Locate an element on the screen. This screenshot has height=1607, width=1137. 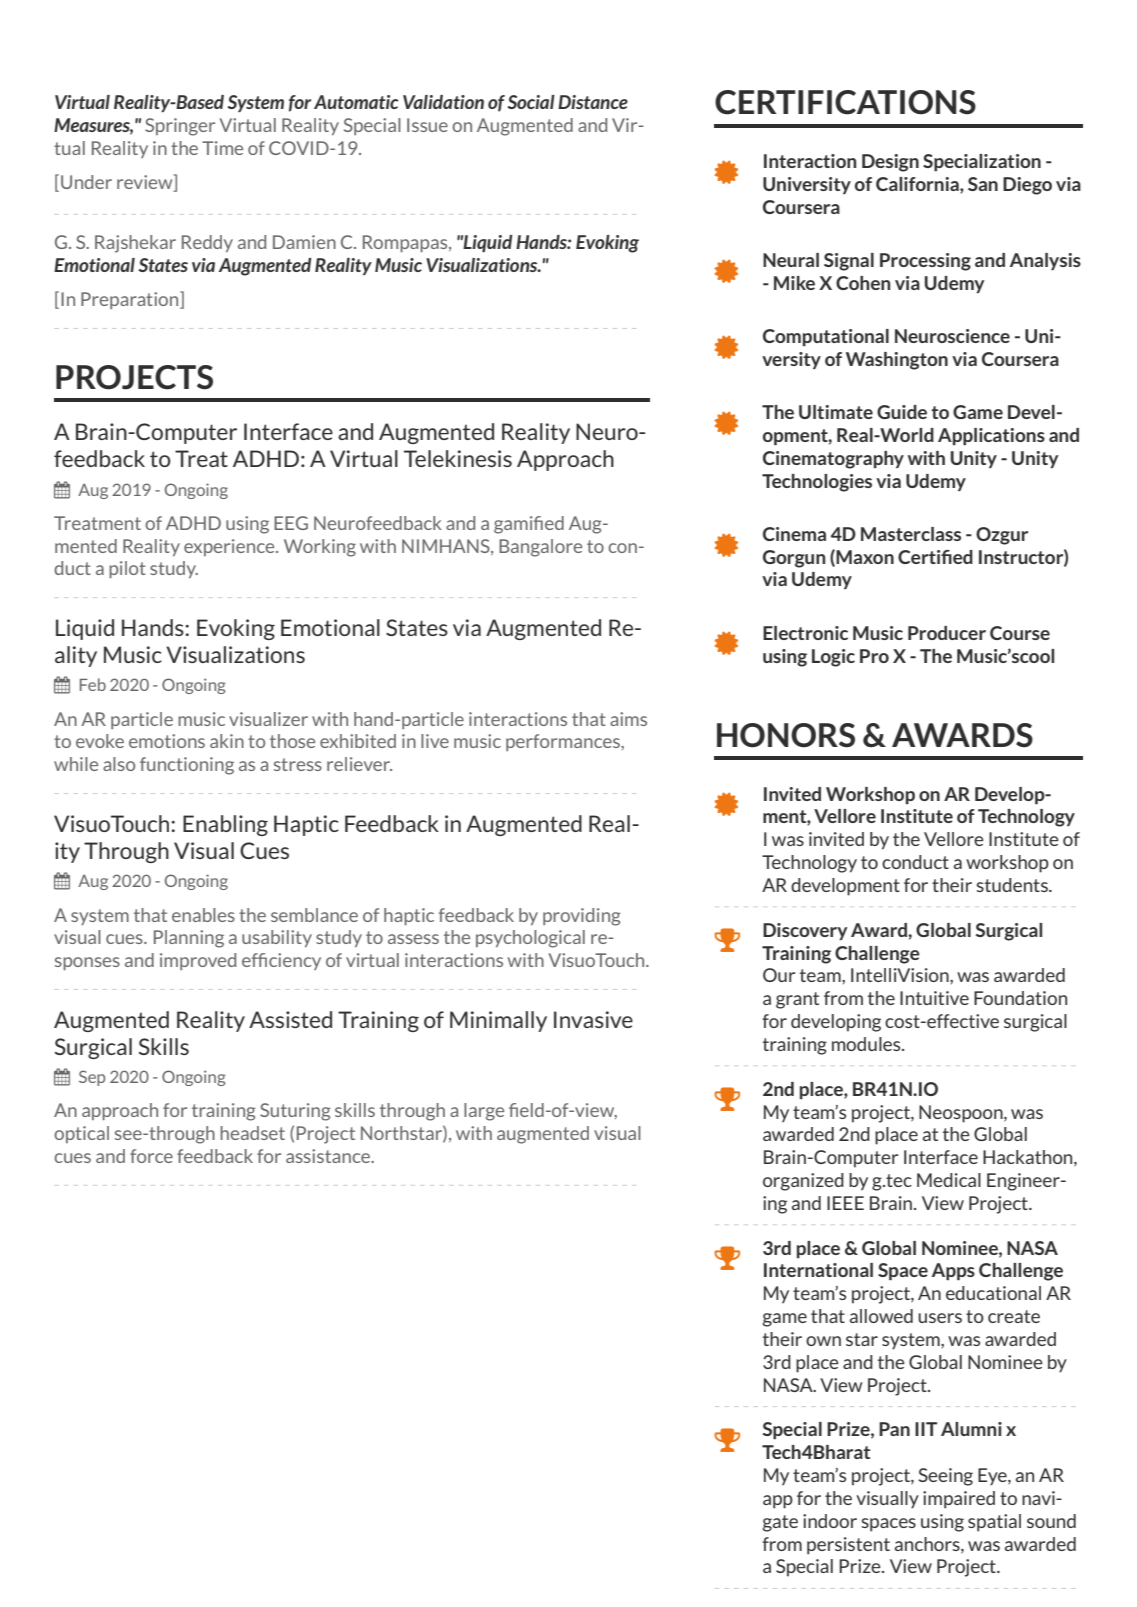
force is located at coordinates (151, 1156).
